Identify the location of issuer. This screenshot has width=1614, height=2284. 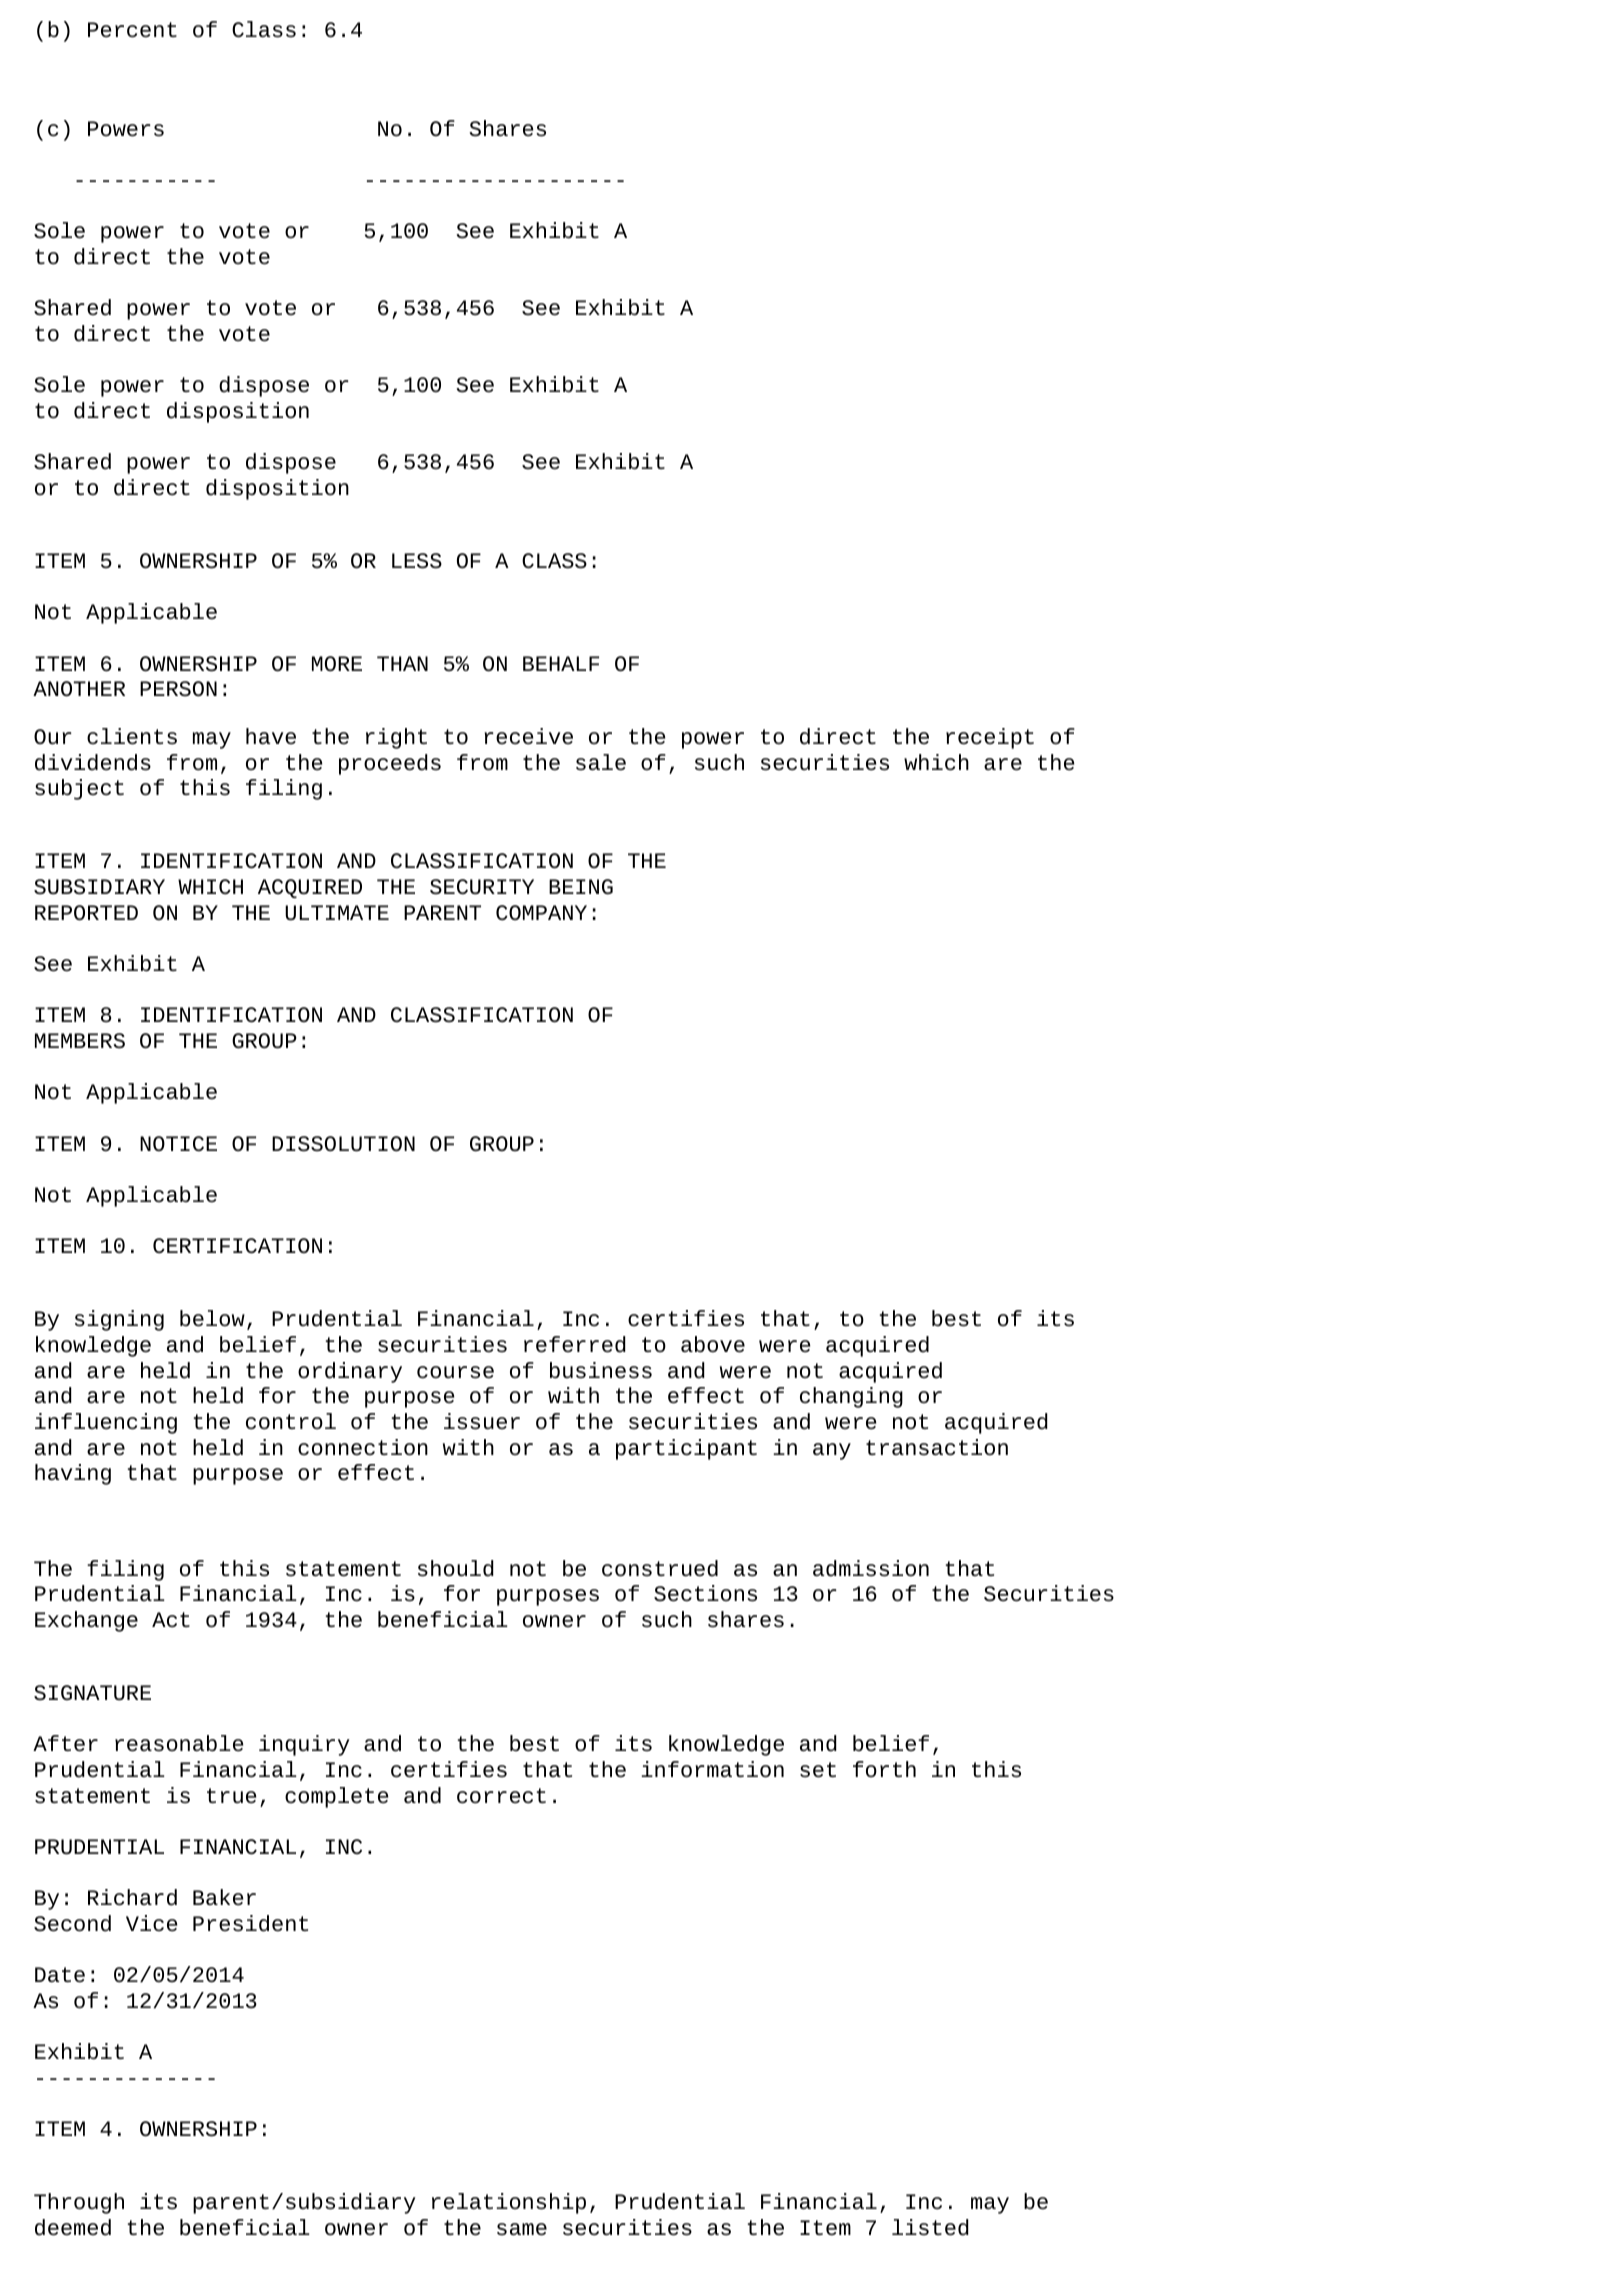
(482, 1421).
